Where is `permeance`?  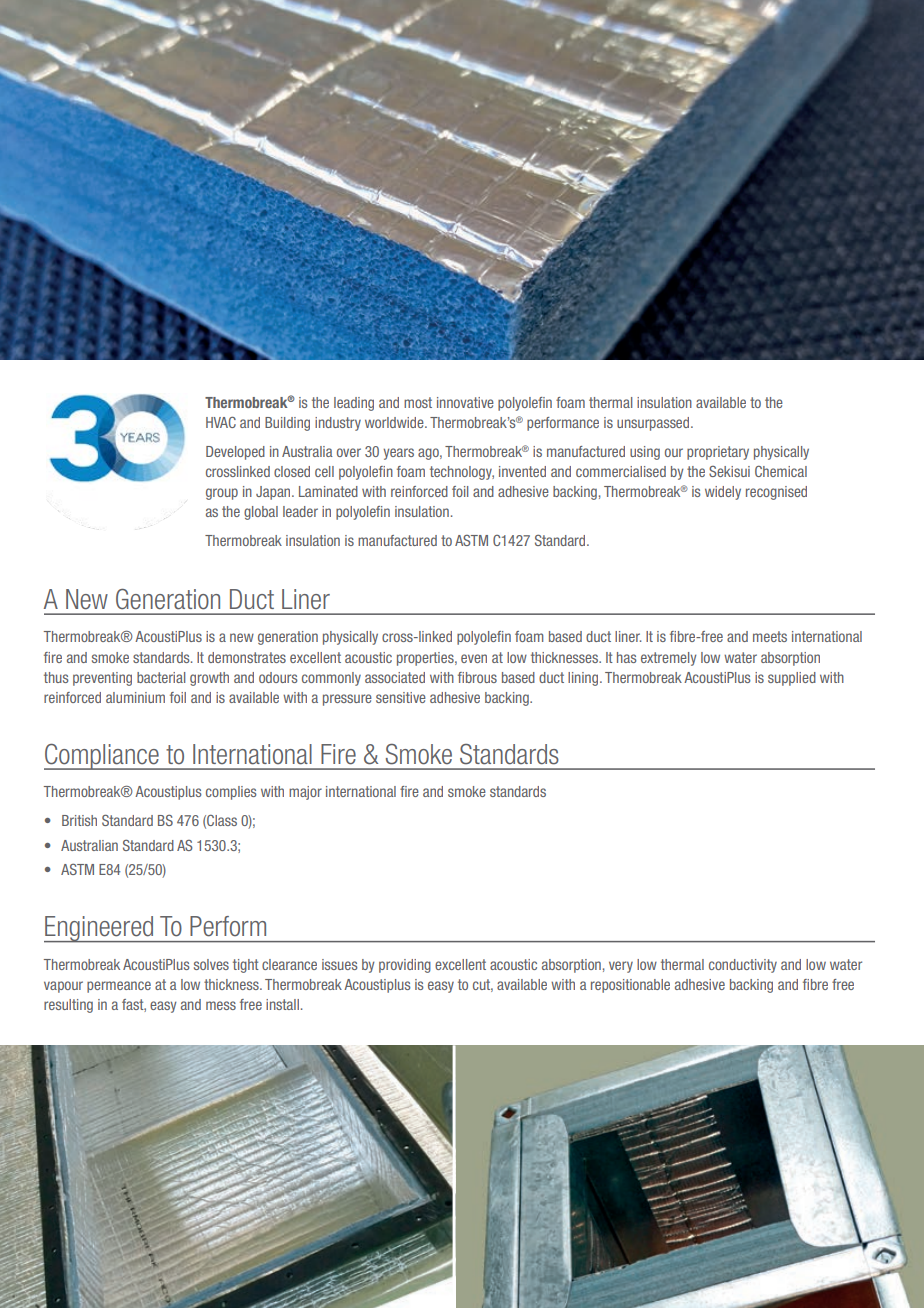 permeance is located at coordinates (119, 987).
